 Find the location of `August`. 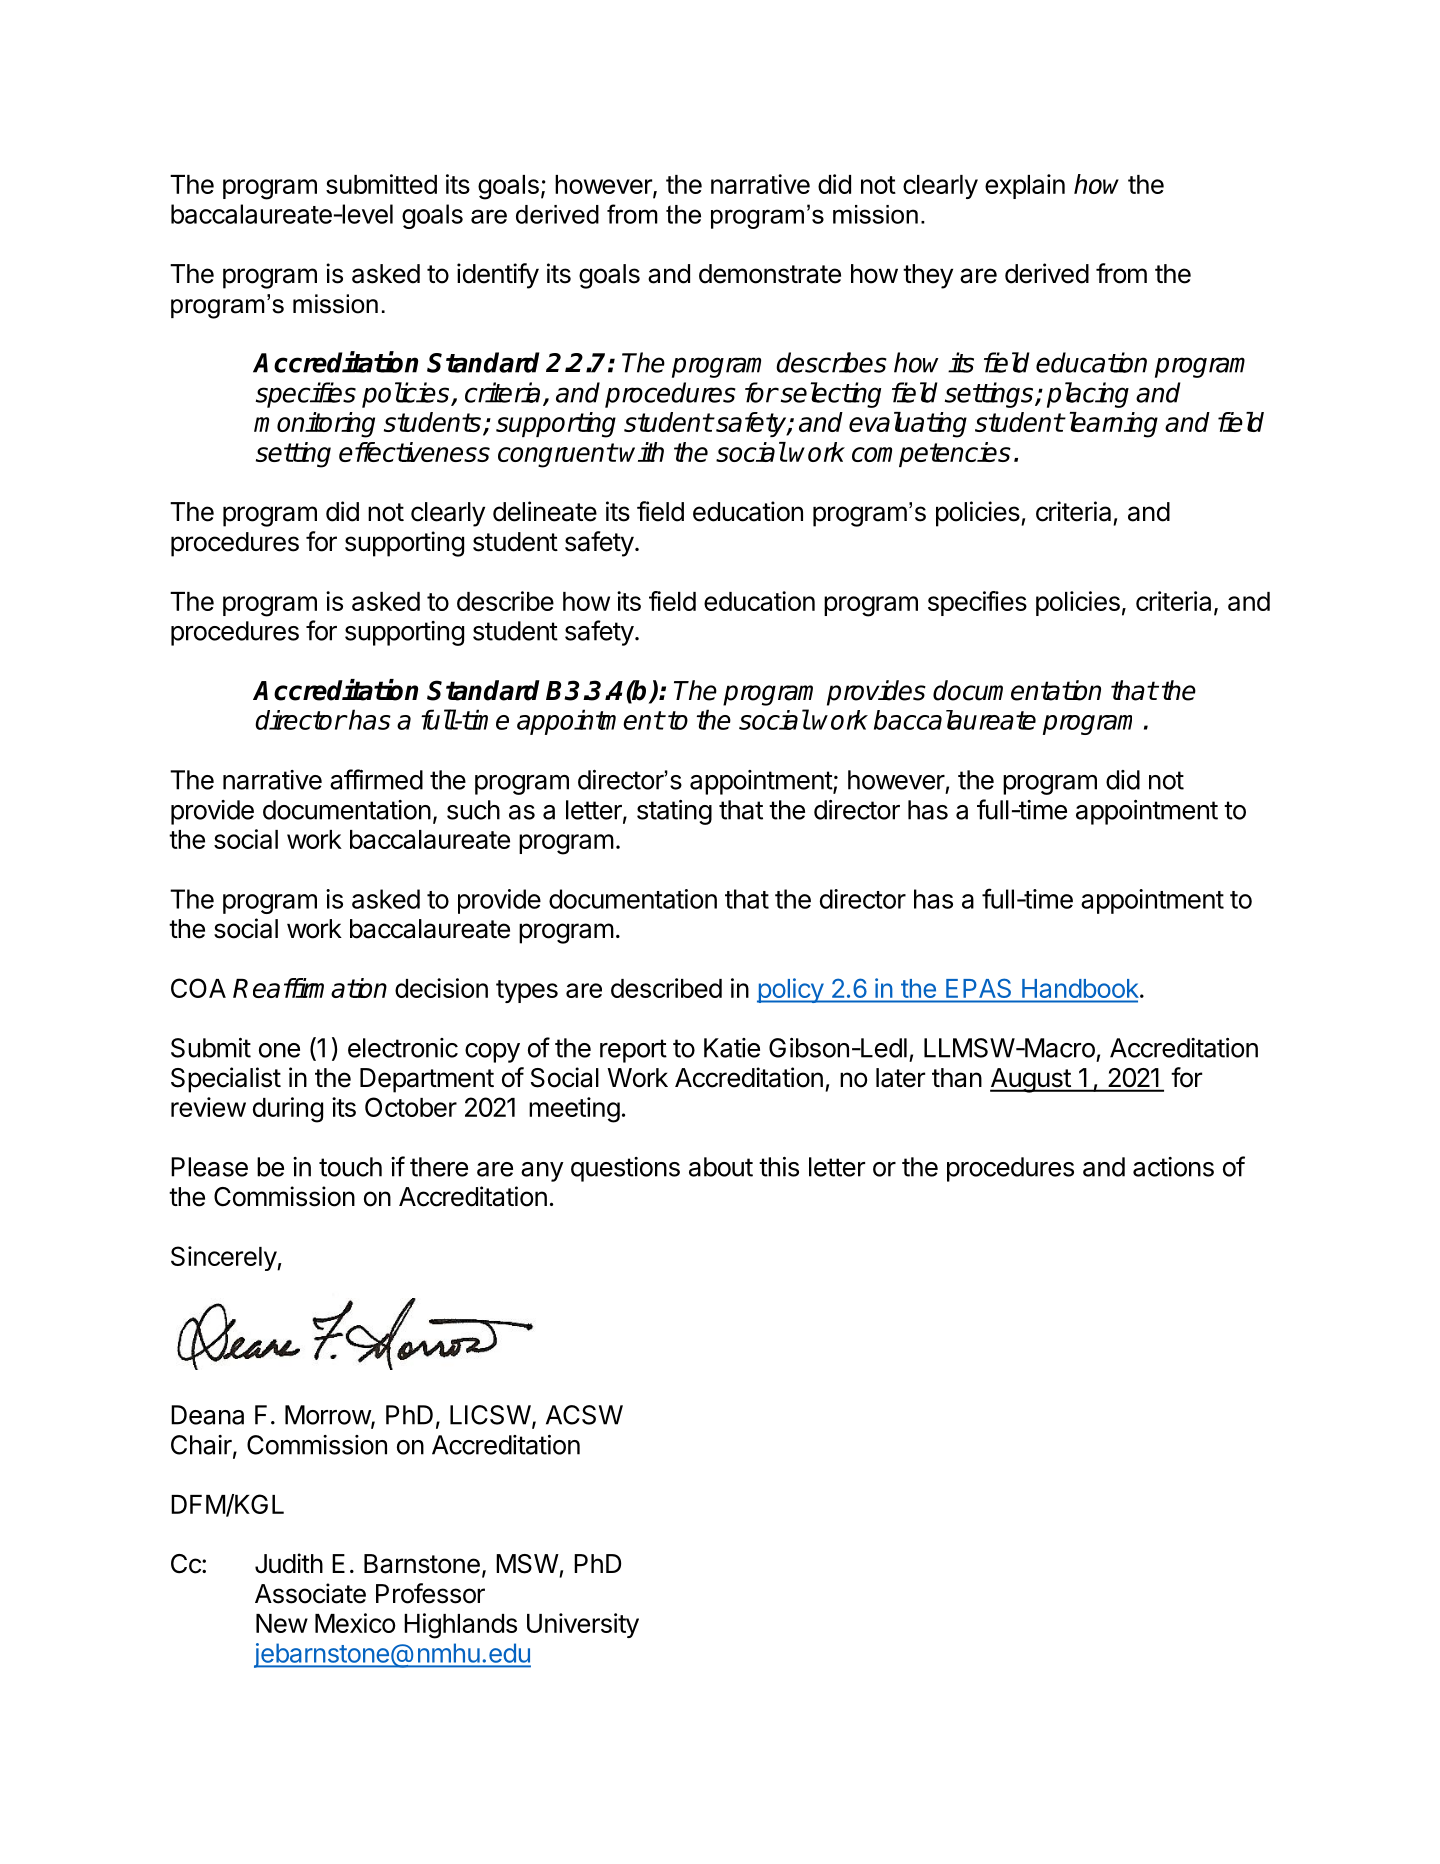

August is located at coordinates (1031, 1080).
